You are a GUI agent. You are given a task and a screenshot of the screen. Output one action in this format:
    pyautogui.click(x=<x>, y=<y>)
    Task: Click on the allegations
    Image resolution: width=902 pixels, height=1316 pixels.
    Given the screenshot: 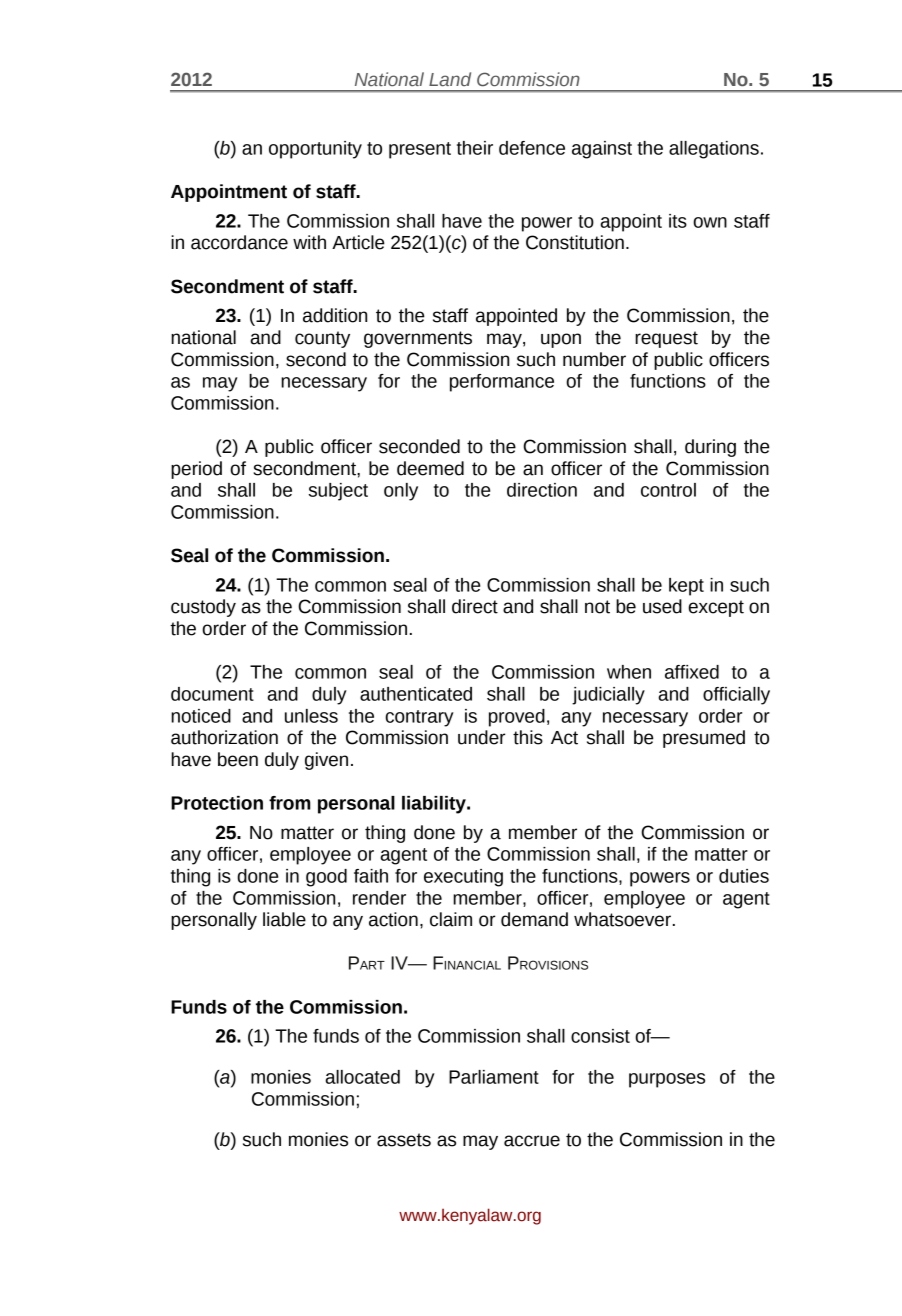 What is the action you would take?
    pyautogui.click(x=714, y=150)
